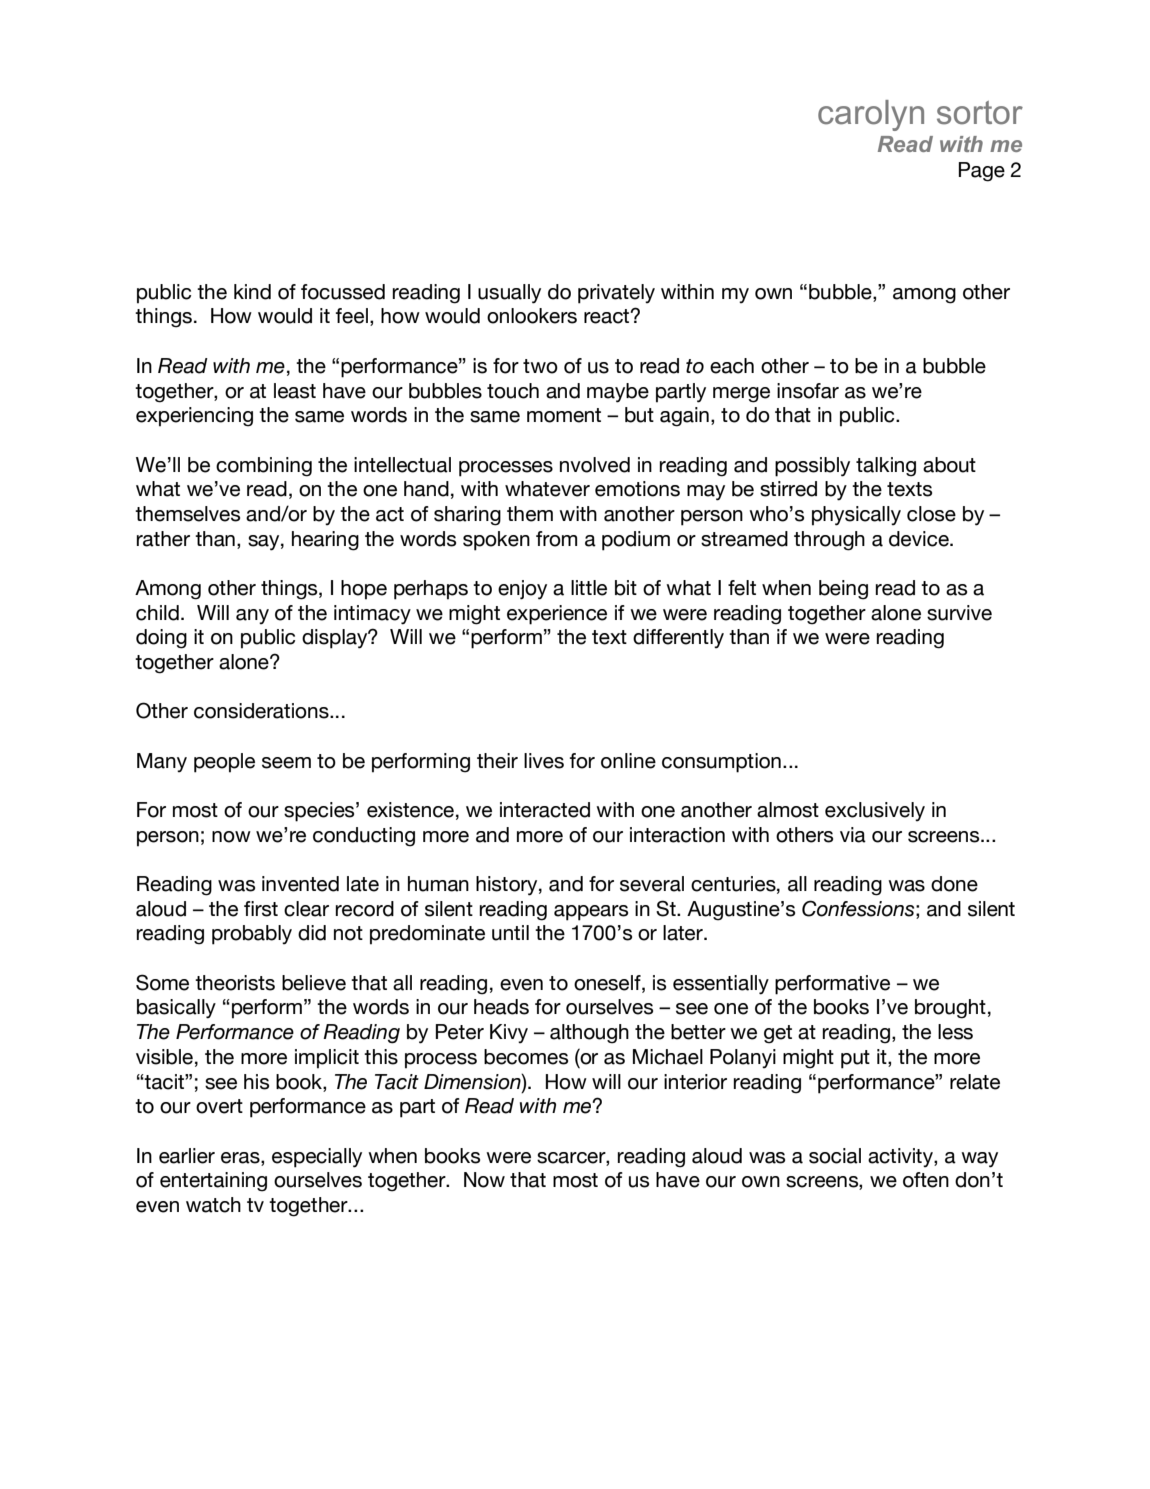 The width and height of the screenshot is (1150, 1489). I want to click on invented, so click(300, 884).
